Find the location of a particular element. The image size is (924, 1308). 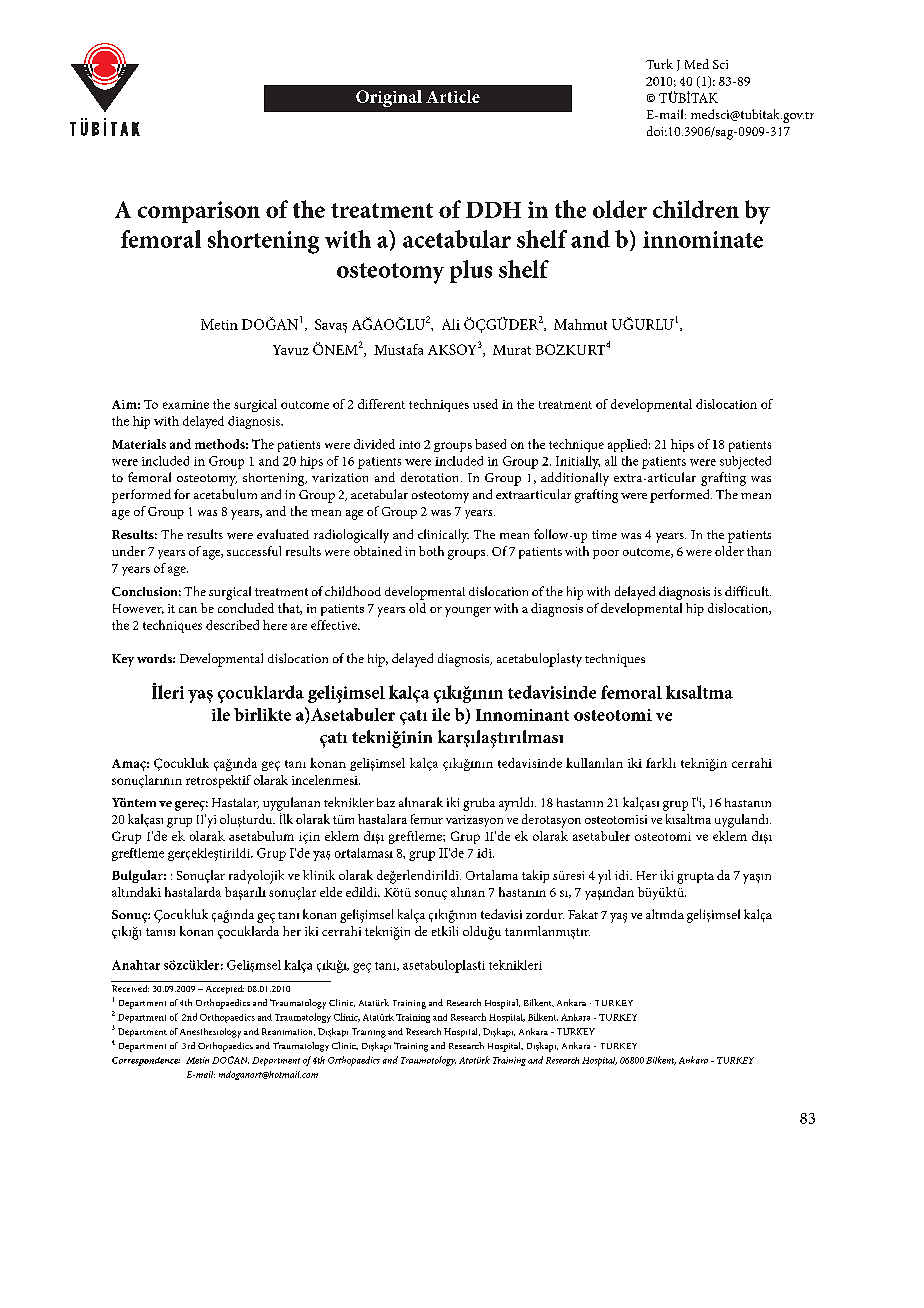

examine is located at coordinates (186, 404).
